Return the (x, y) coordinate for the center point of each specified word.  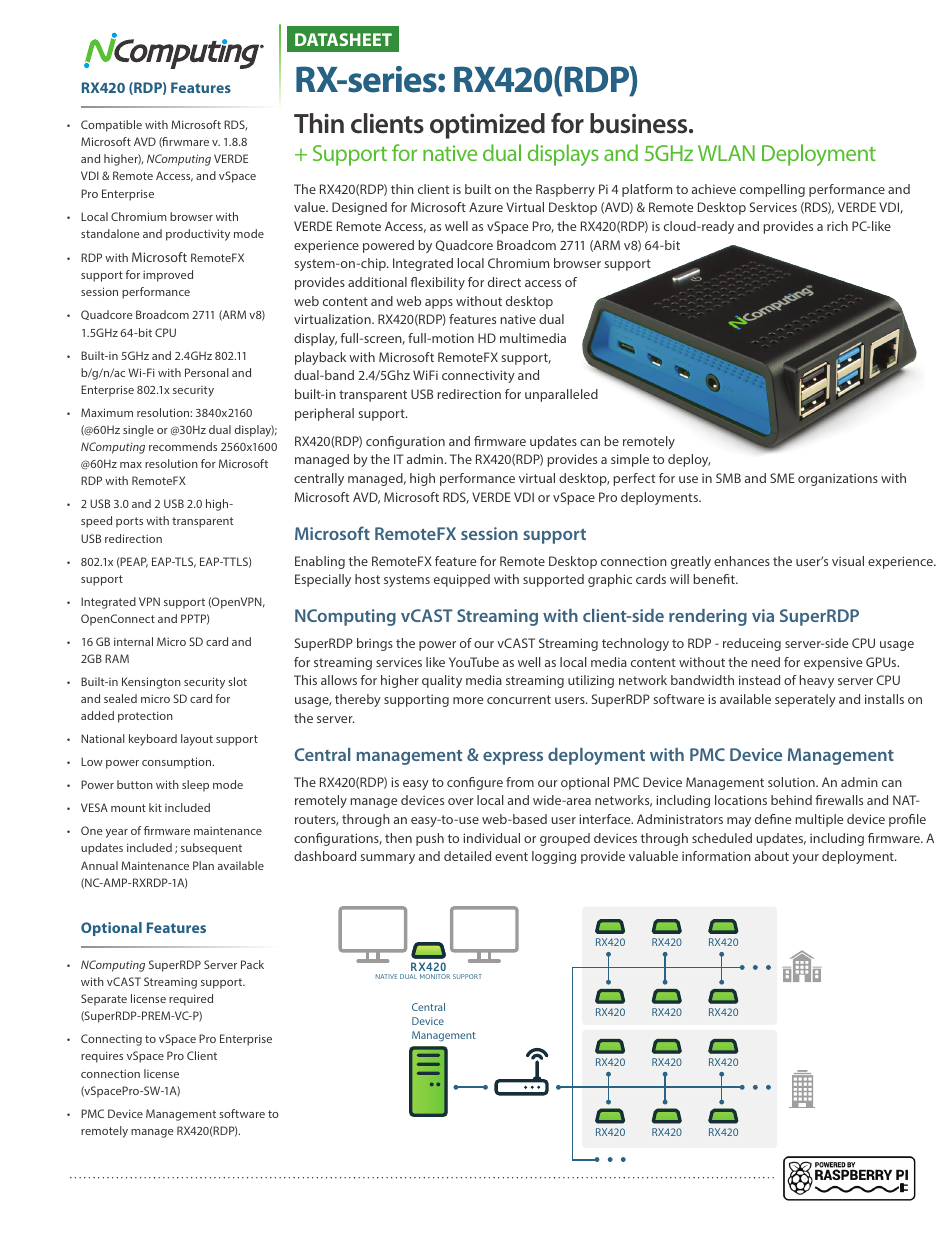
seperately (805, 700)
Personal (207, 372)
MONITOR (435, 976)
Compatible (111, 126)
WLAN (726, 153)
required (191, 1000)
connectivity (478, 376)
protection (145, 717)
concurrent (519, 699)
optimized (487, 126)
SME (782, 478)
